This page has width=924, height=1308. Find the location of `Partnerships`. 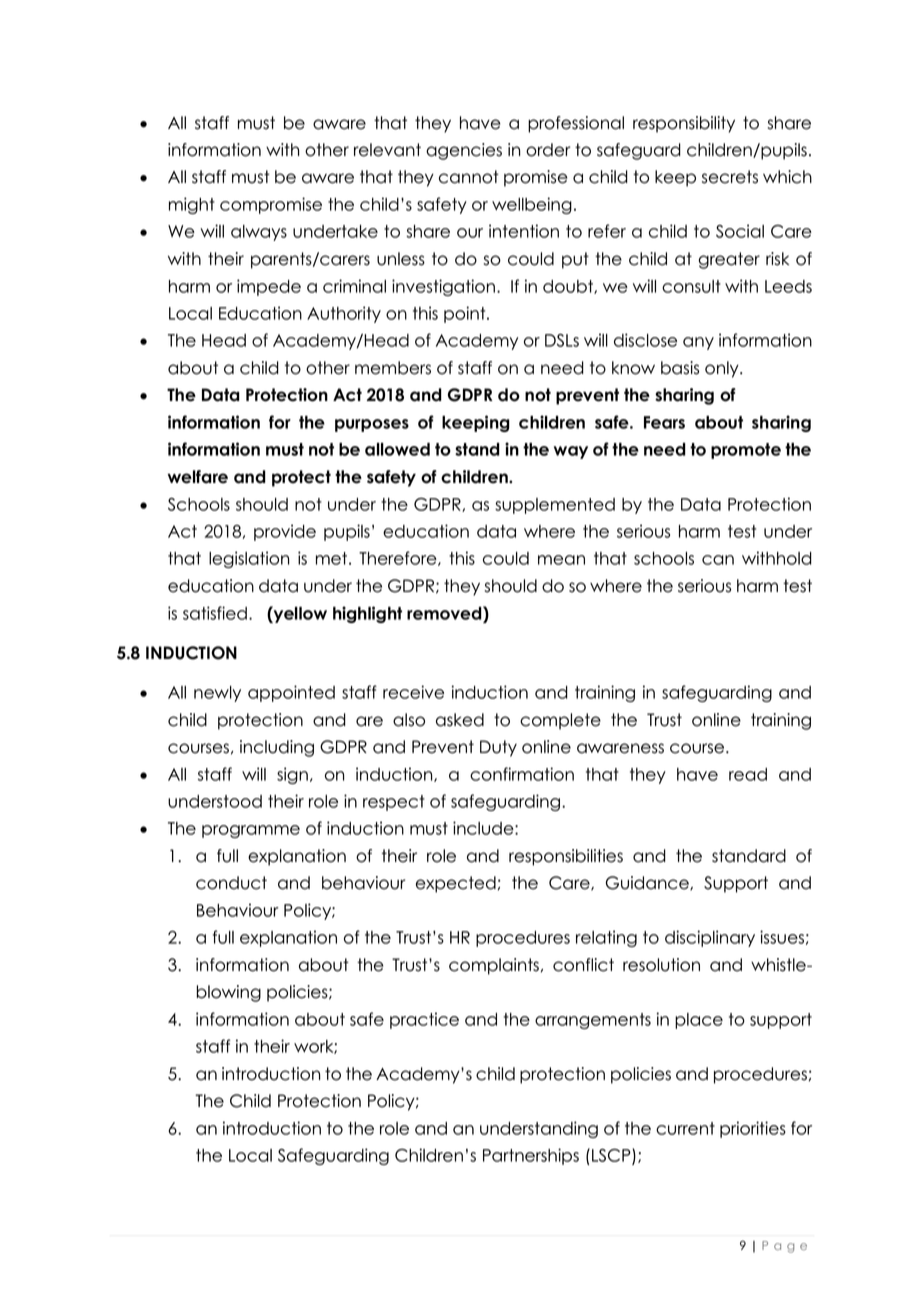

Partnerships is located at coordinates (531, 1156).
